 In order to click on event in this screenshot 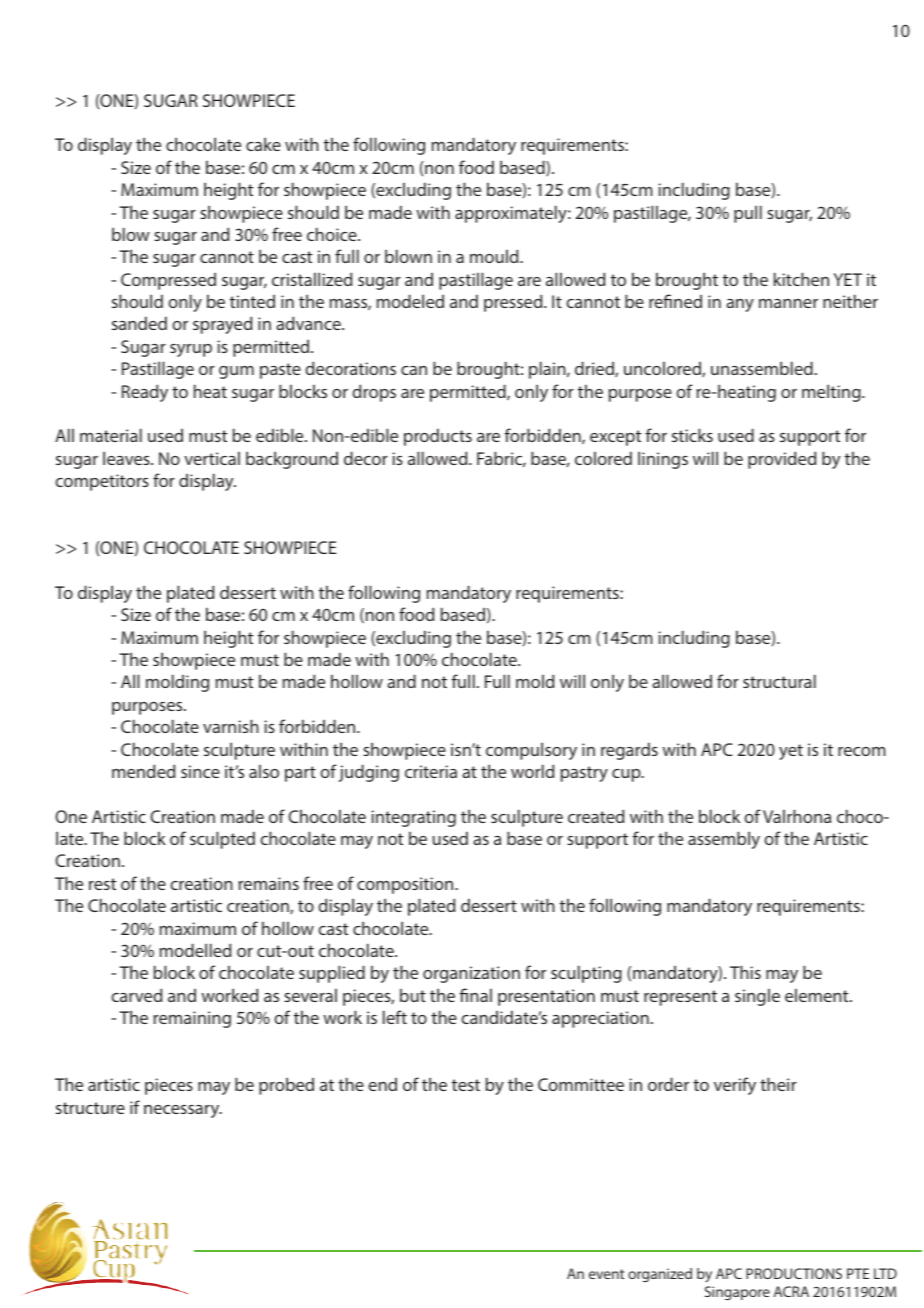, I will do `click(606, 1274)`.
